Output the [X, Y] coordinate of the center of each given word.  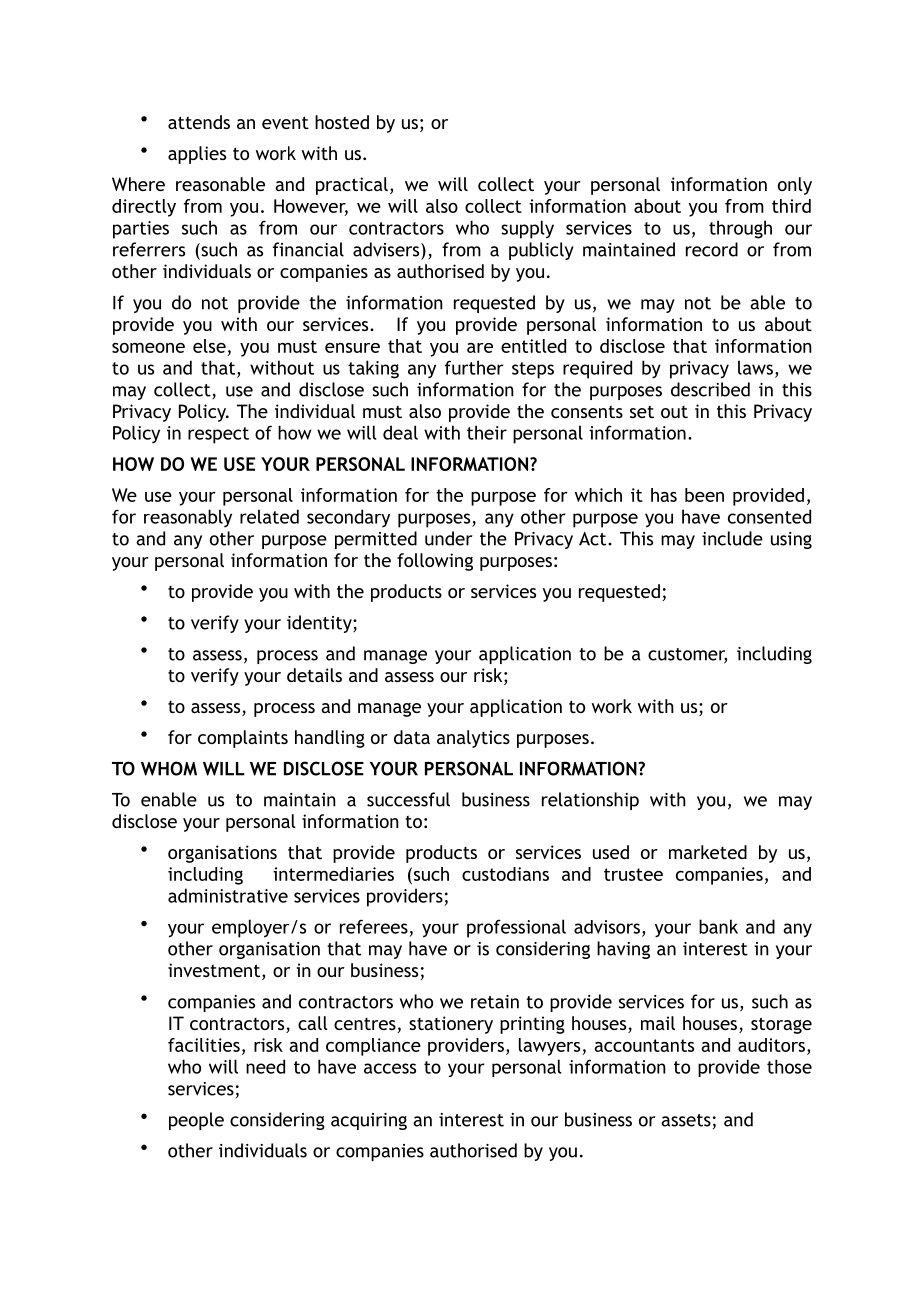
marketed [708, 852]
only [795, 186]
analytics [473, 739]
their [487, 432]
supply [527, 229]
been [704, 495]
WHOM [169, 768]
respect [218, 435]
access [390, 1068]
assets [686, 1120]
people [196, 1121]
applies [197, 155]
